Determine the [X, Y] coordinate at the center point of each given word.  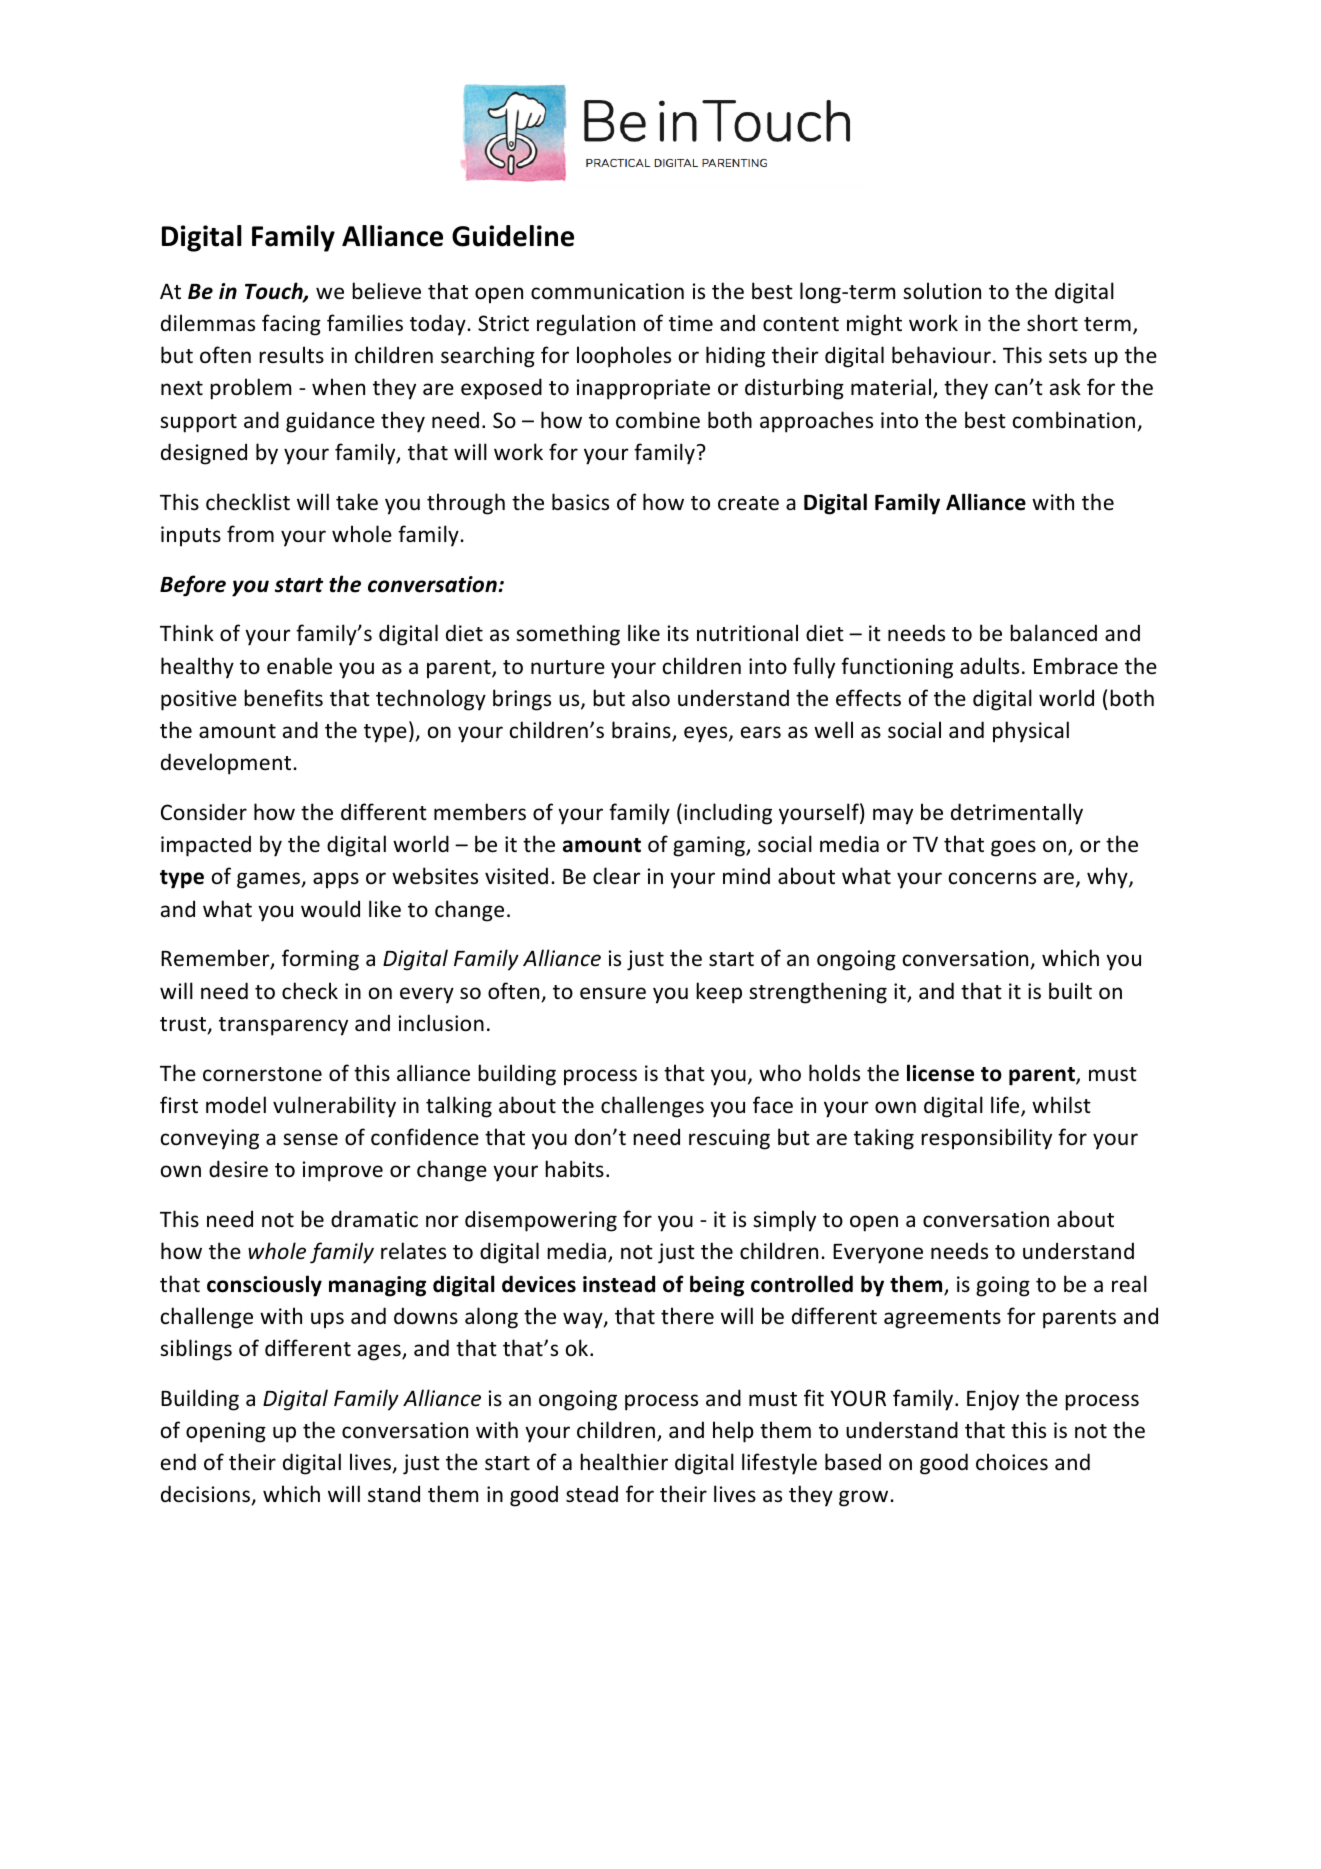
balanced [1053, 633]
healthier [624, 1461]
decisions [207, 1495]
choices [1012, 1462]
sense [310, 1139]
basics [580, 502]
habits [574, 1169]
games [269, 880]
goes [1013, 848]
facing [291, 325]
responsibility [986, 1139]
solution [942, 291]
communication [607, 291]
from [250, 533]
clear [616, 876]
